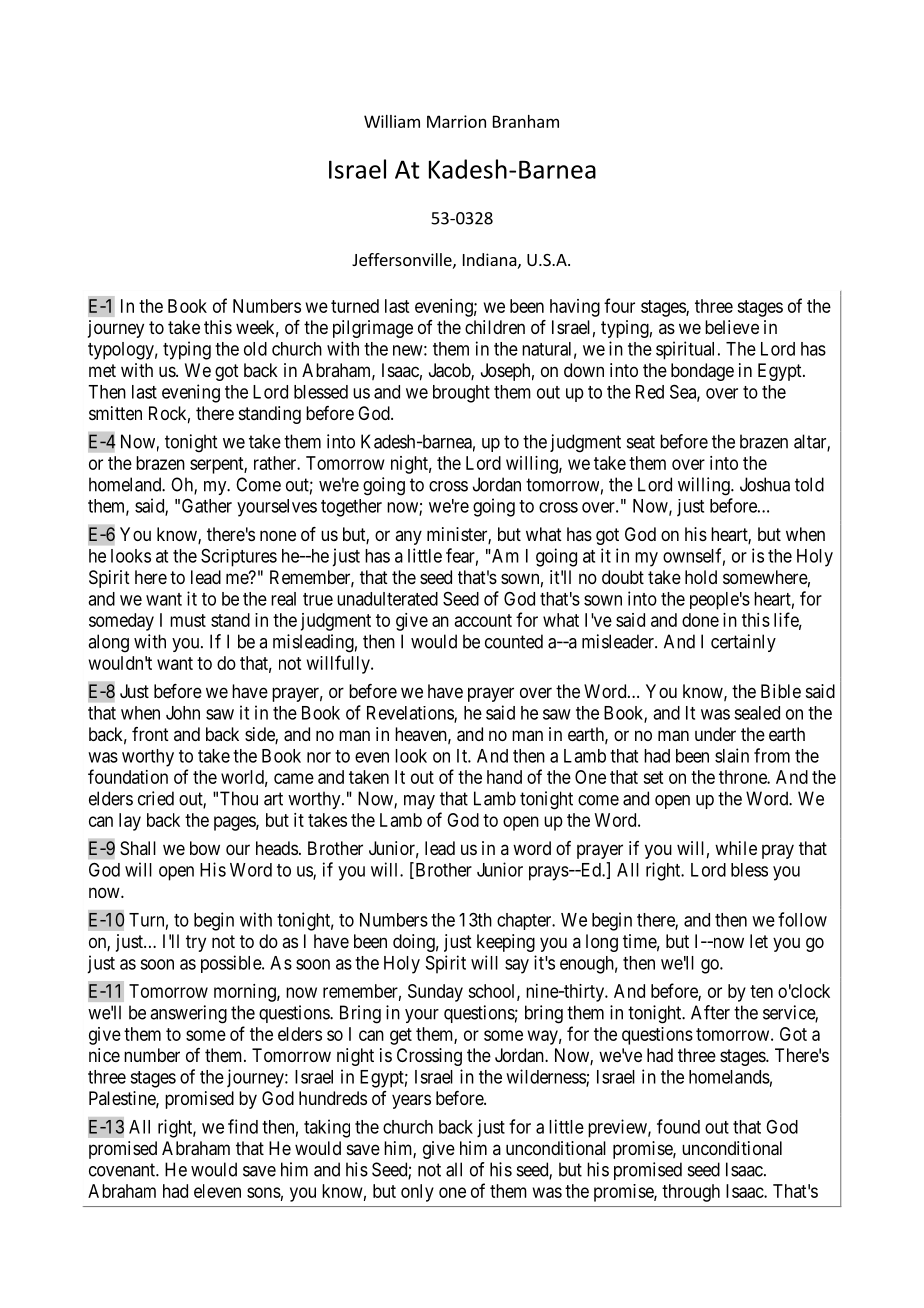 The height and width of the page is (1308, 924). I want to click on believe, so click(732, 327).
